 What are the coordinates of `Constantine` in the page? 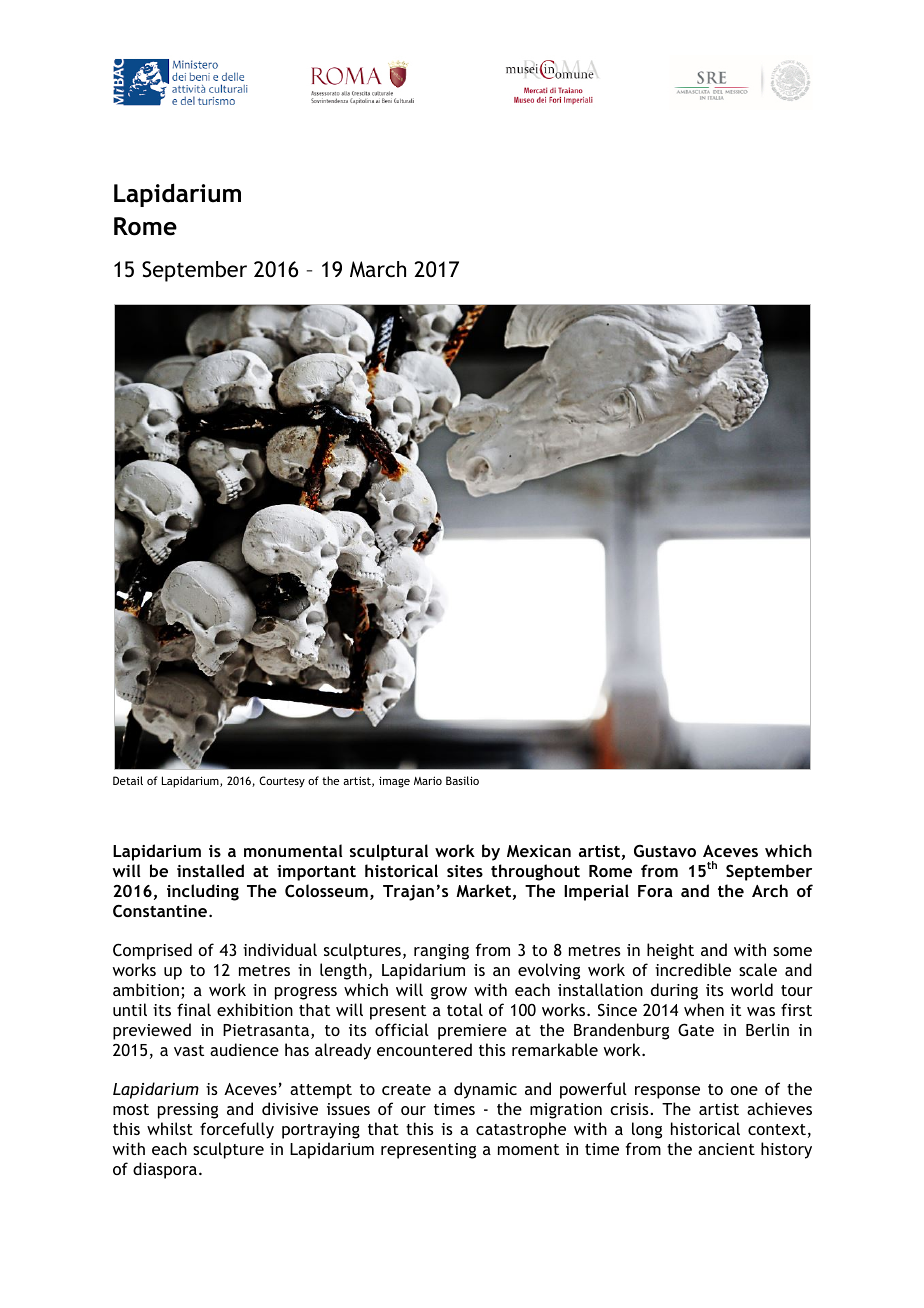 It's located at (161, 911).
